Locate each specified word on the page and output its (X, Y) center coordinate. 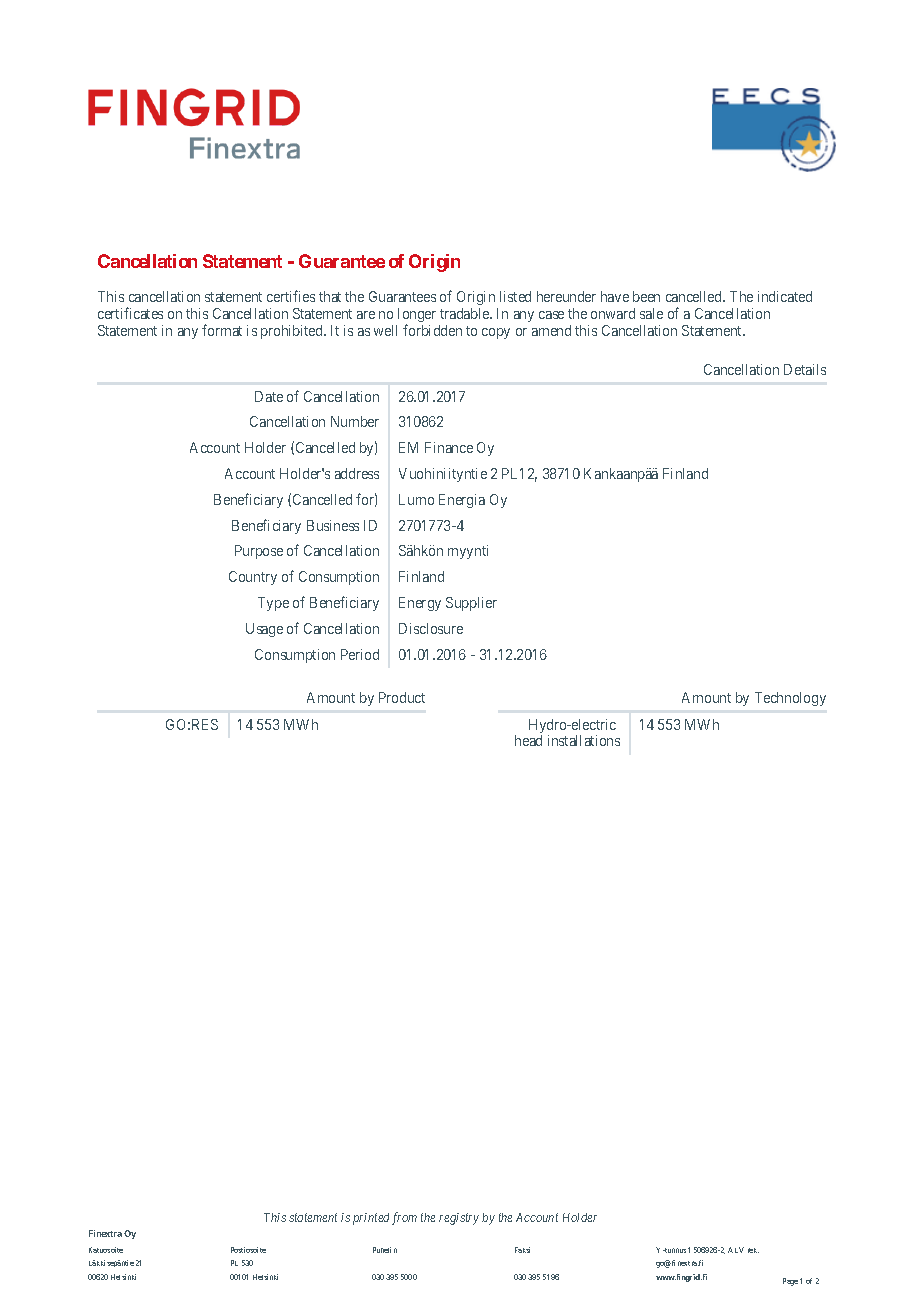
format (222, 330)
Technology (790, 699)
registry (459, 1219)
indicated (785, 296)
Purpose (259, 552)
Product (402, 697)
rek (753, 1250)
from (404, 1218)
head (528, 740)
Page (790, 1282)
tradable (465, 313)
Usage (264, 630)
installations (584, 740)
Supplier (471, 604)
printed (371, 1219)
